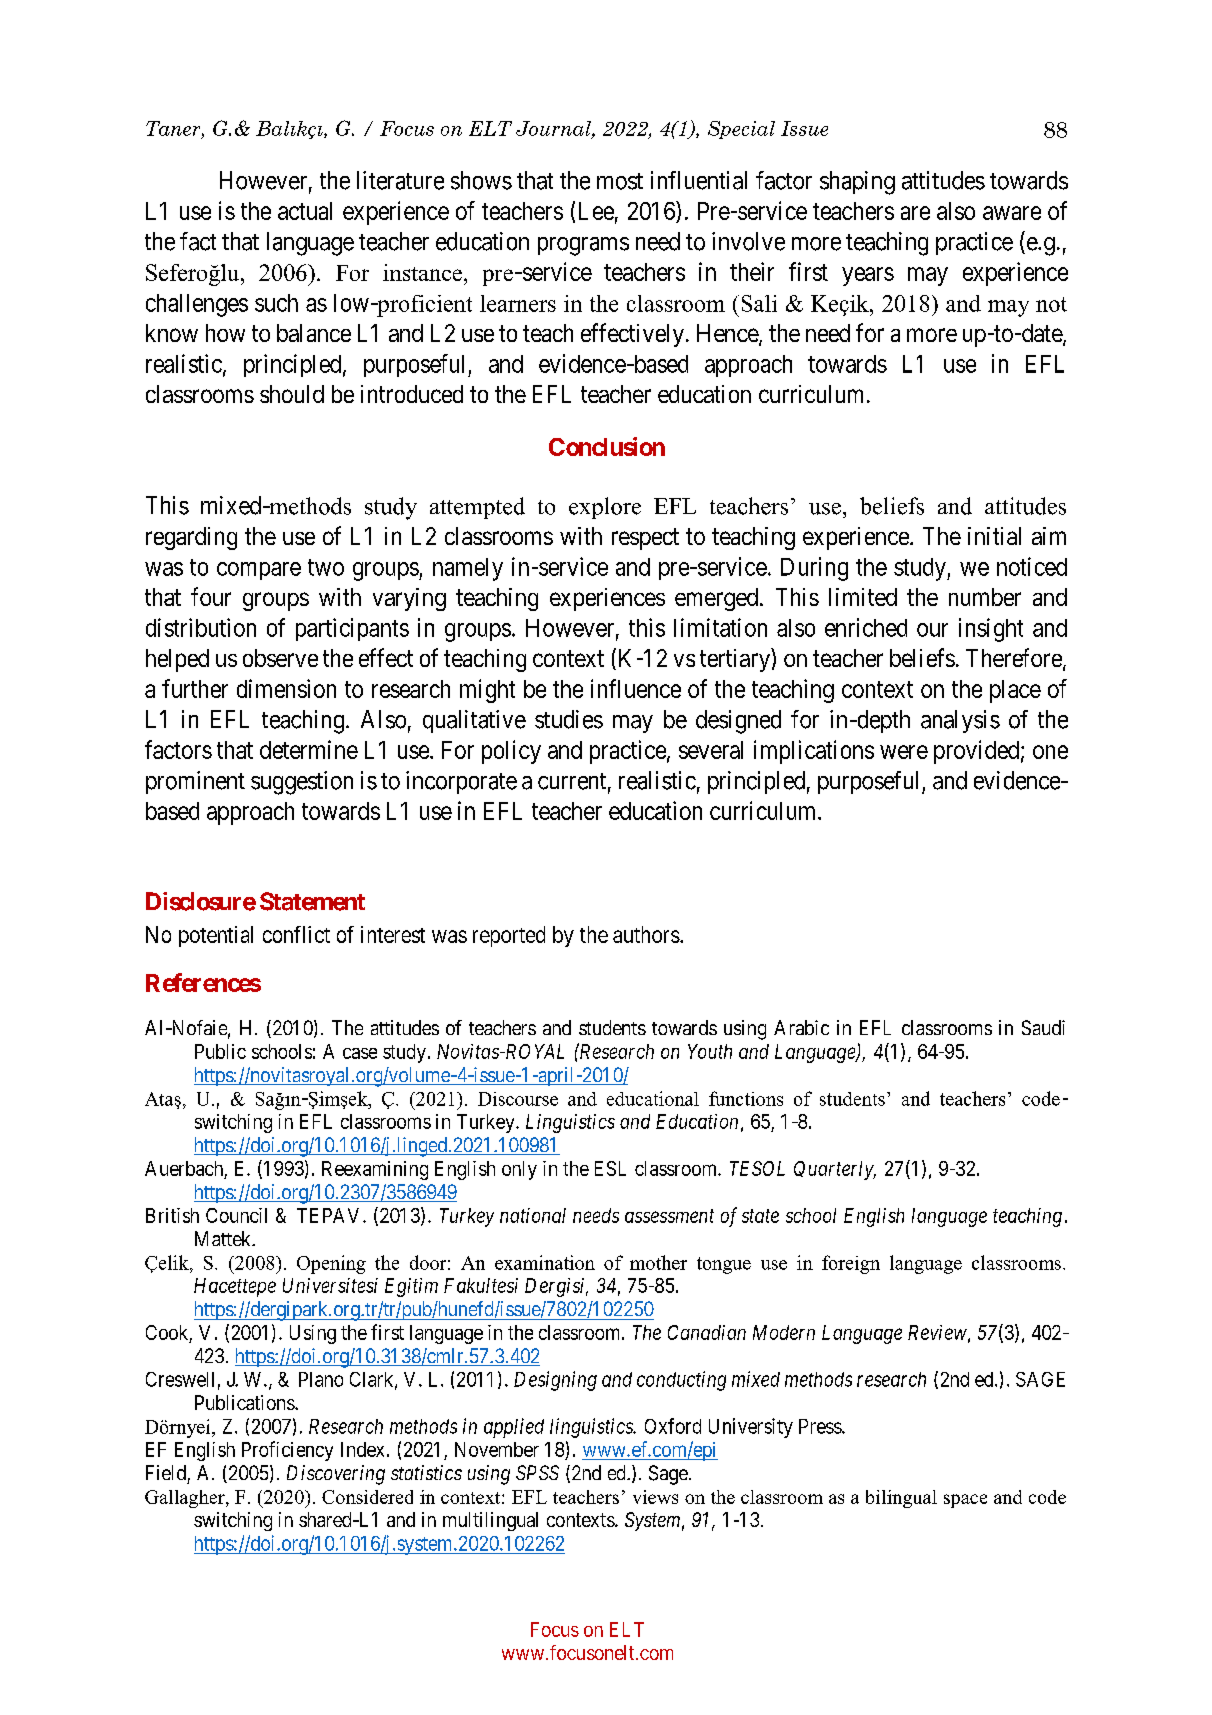 This screenshot has width=1212, height=1715. Describe the element at coordinates (305, 211) in the screenshot. I see `actual` at that location.
